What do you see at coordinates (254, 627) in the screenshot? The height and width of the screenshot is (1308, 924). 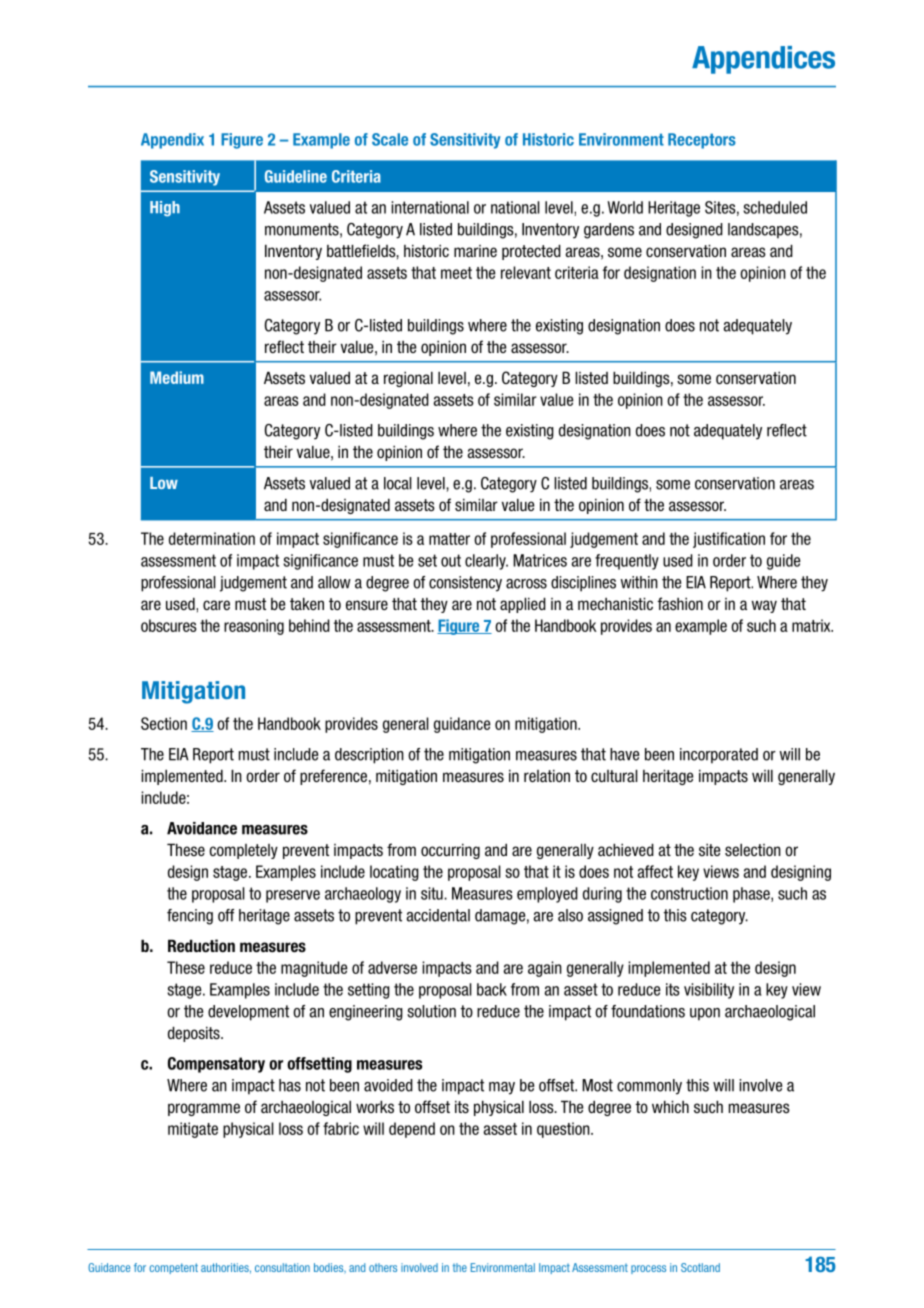 I see `reasoning` at bounding box center [254, 627].
